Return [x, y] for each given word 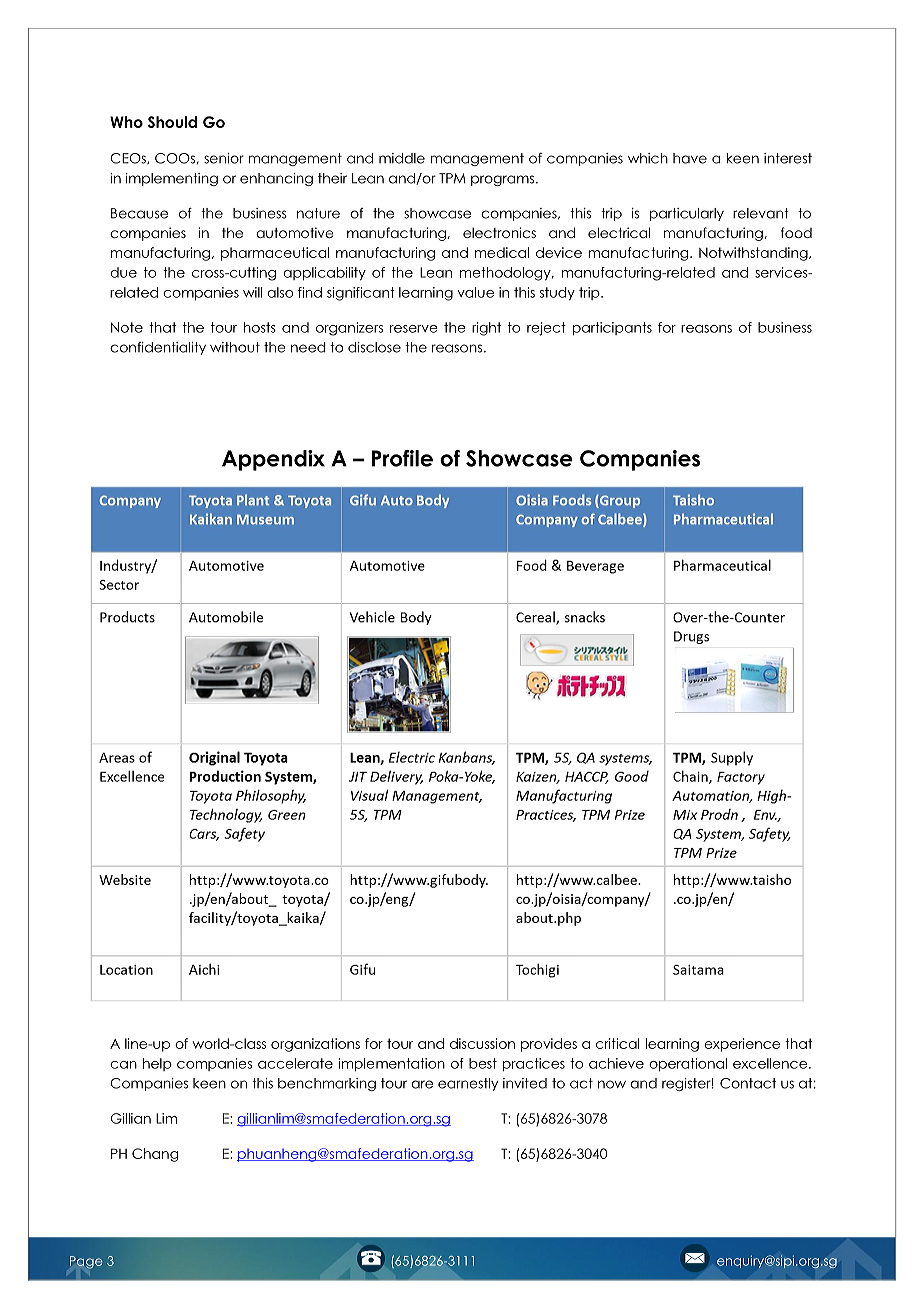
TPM [452, 178]
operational [688, 1065]
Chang [155, 1155]
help [157, 1064]
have [690, 158]
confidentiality [158, 348]
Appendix [273, 460]
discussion [482, 1043]
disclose [374, 347]
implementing [172, 179]
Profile [402, 458]
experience [742, 1045]
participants [612, 328]
